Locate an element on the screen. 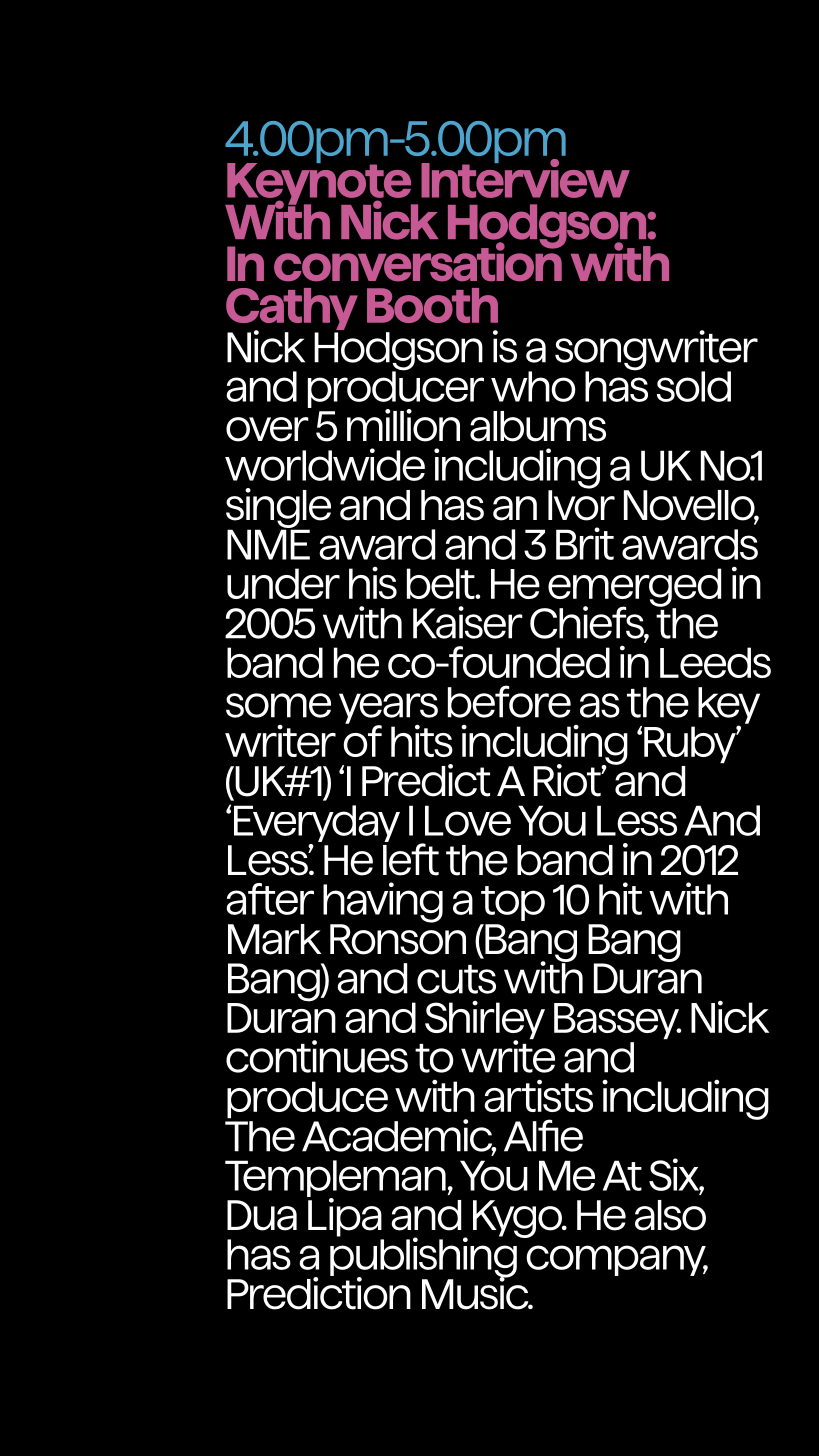 This screenshot has height=1456, width=819. Keynote is located at coordinates (319, 184).
